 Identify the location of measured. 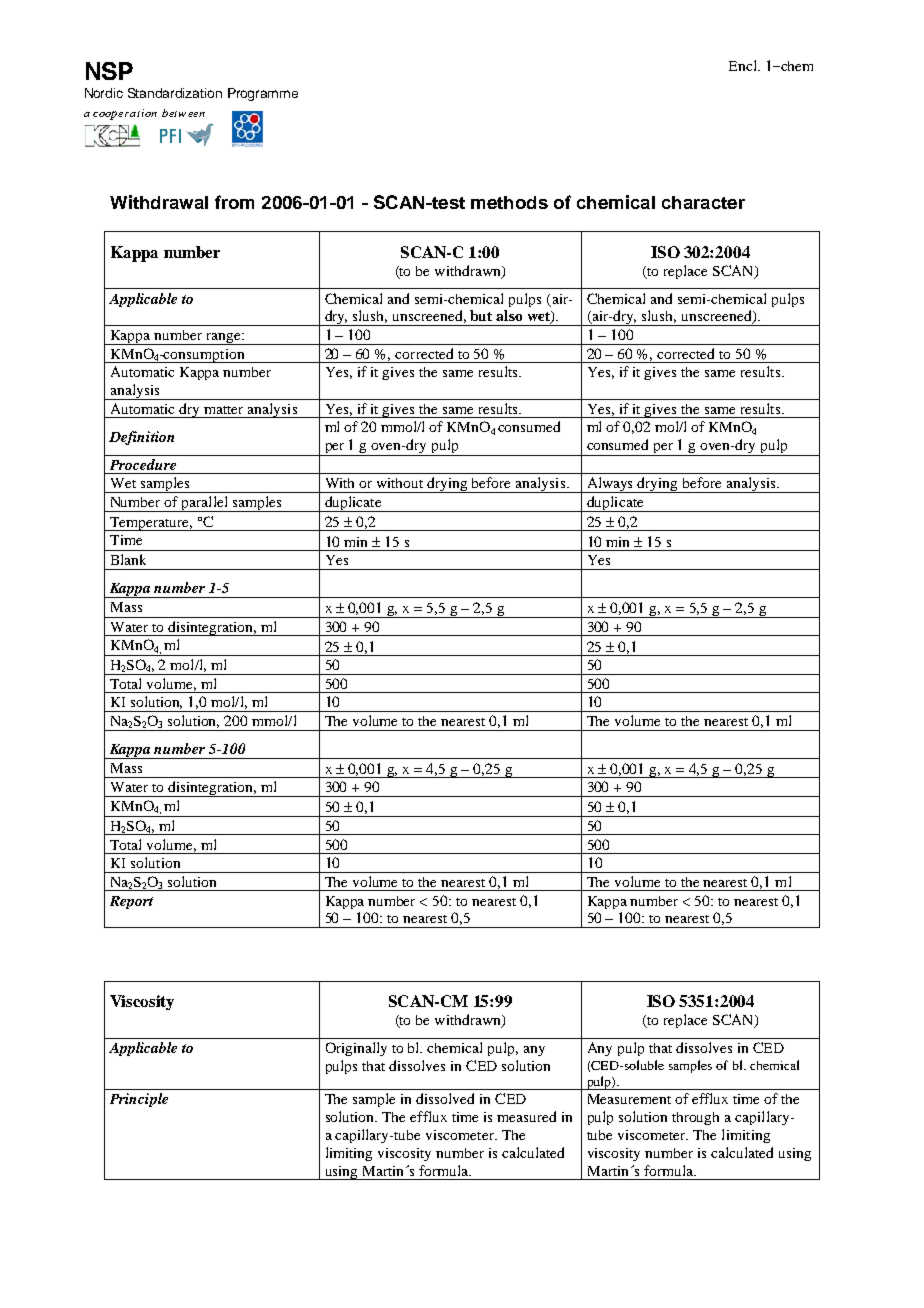
(526, 1116).
